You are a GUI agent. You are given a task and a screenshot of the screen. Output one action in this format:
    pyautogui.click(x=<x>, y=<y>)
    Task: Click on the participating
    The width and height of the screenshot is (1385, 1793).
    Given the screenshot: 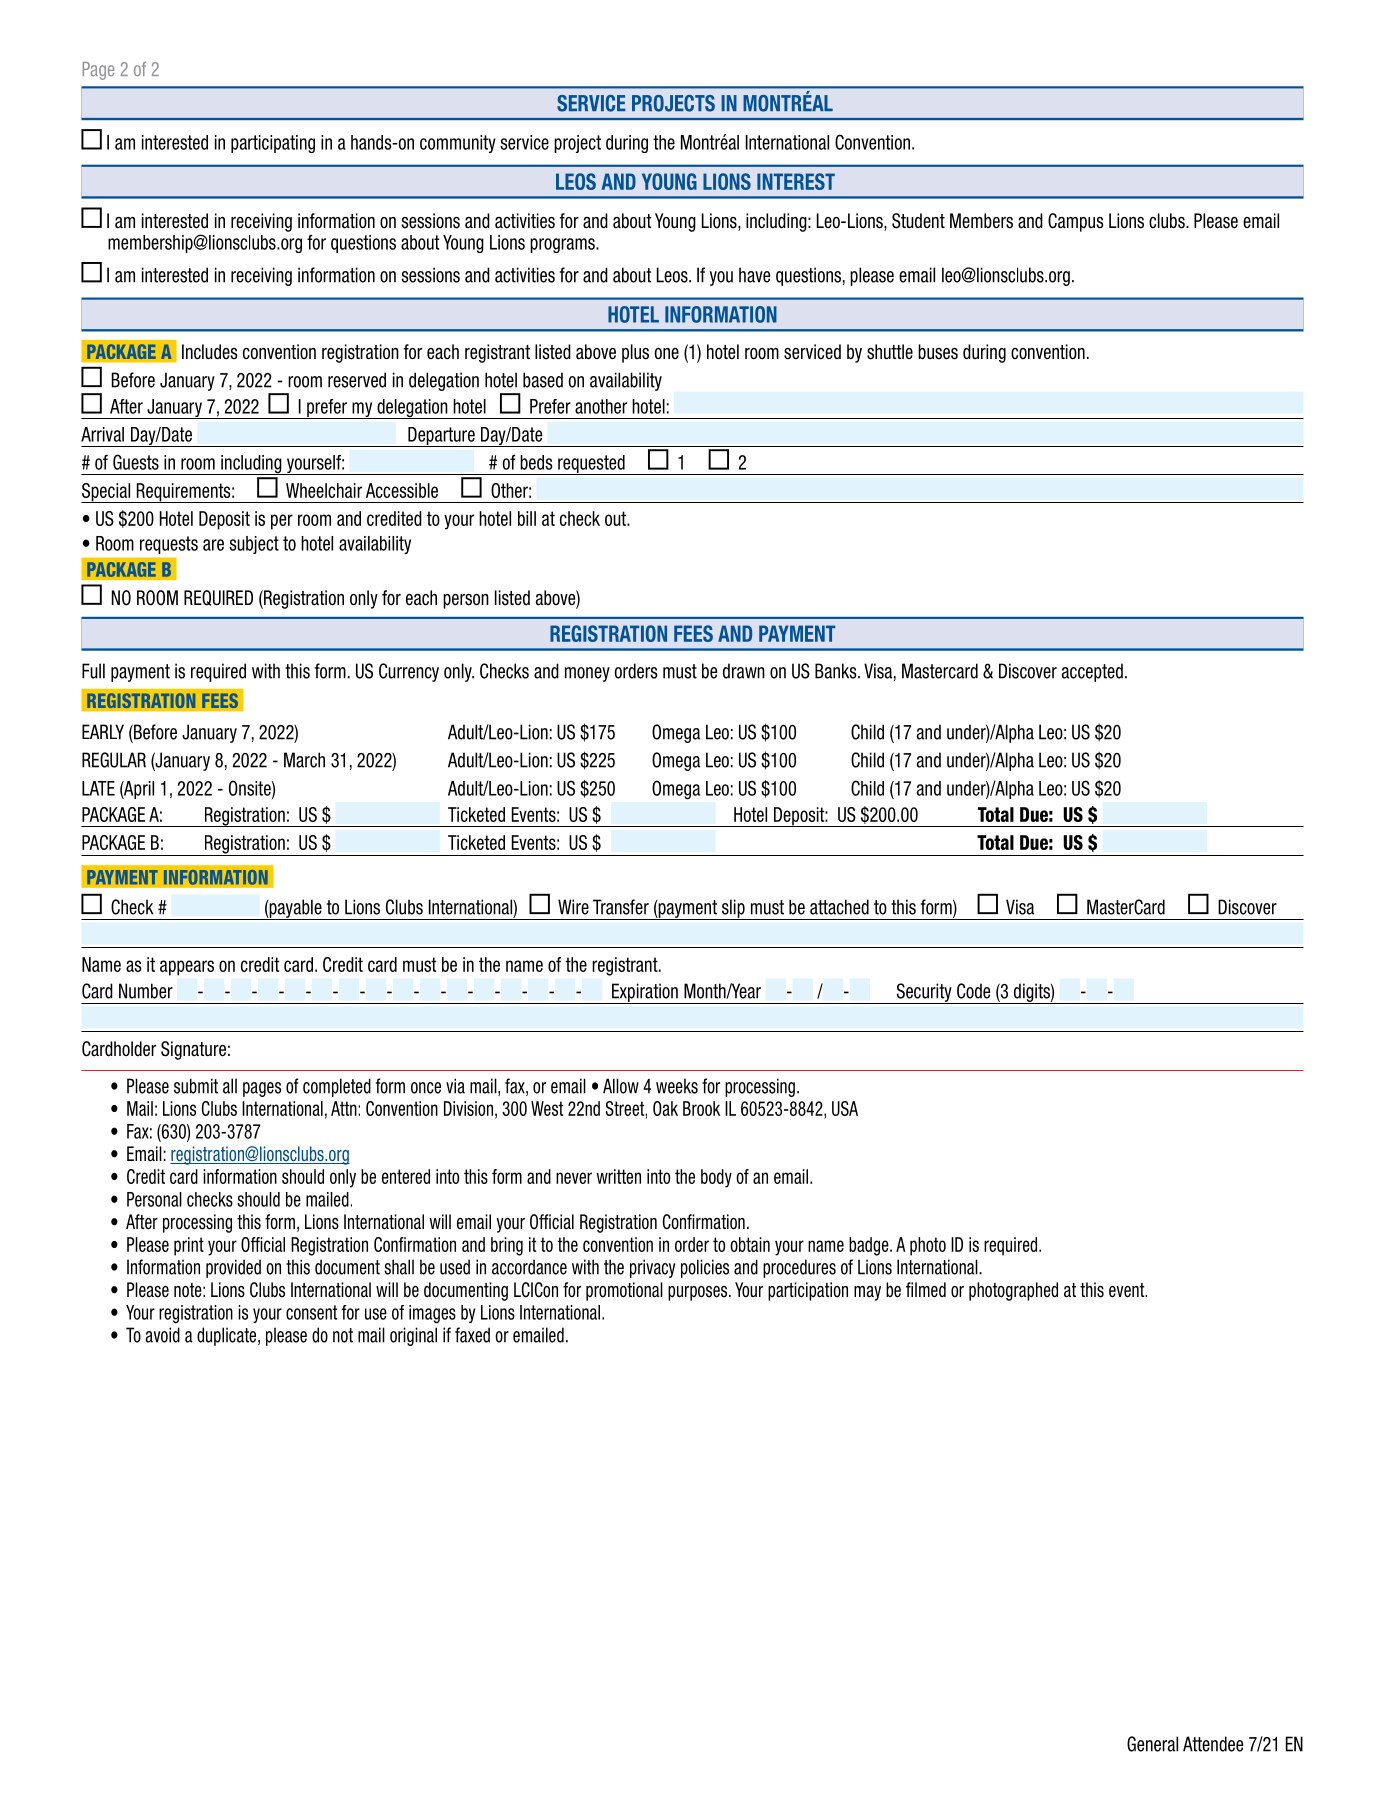 What is the action you would take?
    pyautogui.click(x=273, y=144)
